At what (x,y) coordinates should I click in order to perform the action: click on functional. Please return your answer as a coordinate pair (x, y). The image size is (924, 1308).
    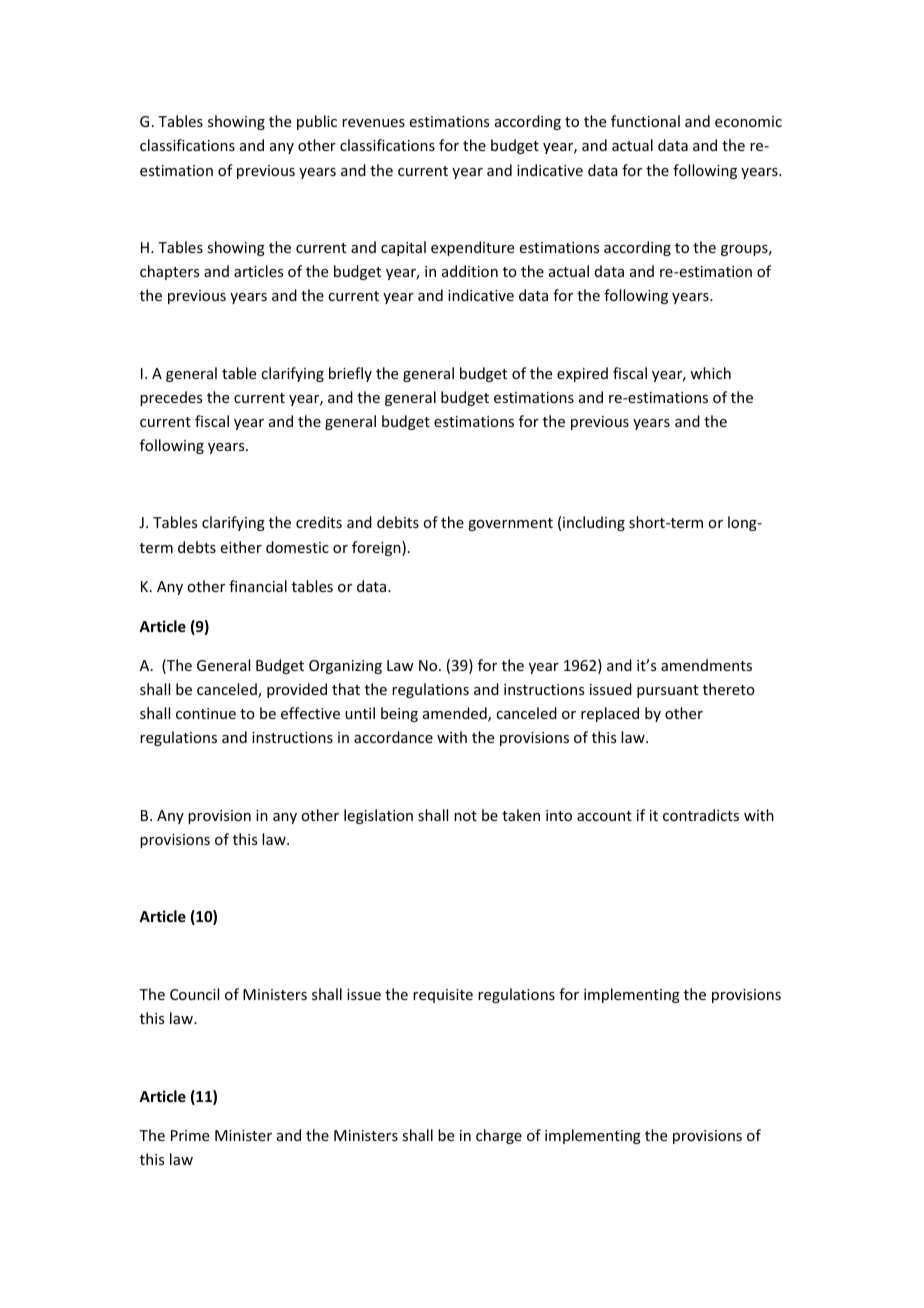
    Looking at the image, I should click on (645, 121).
